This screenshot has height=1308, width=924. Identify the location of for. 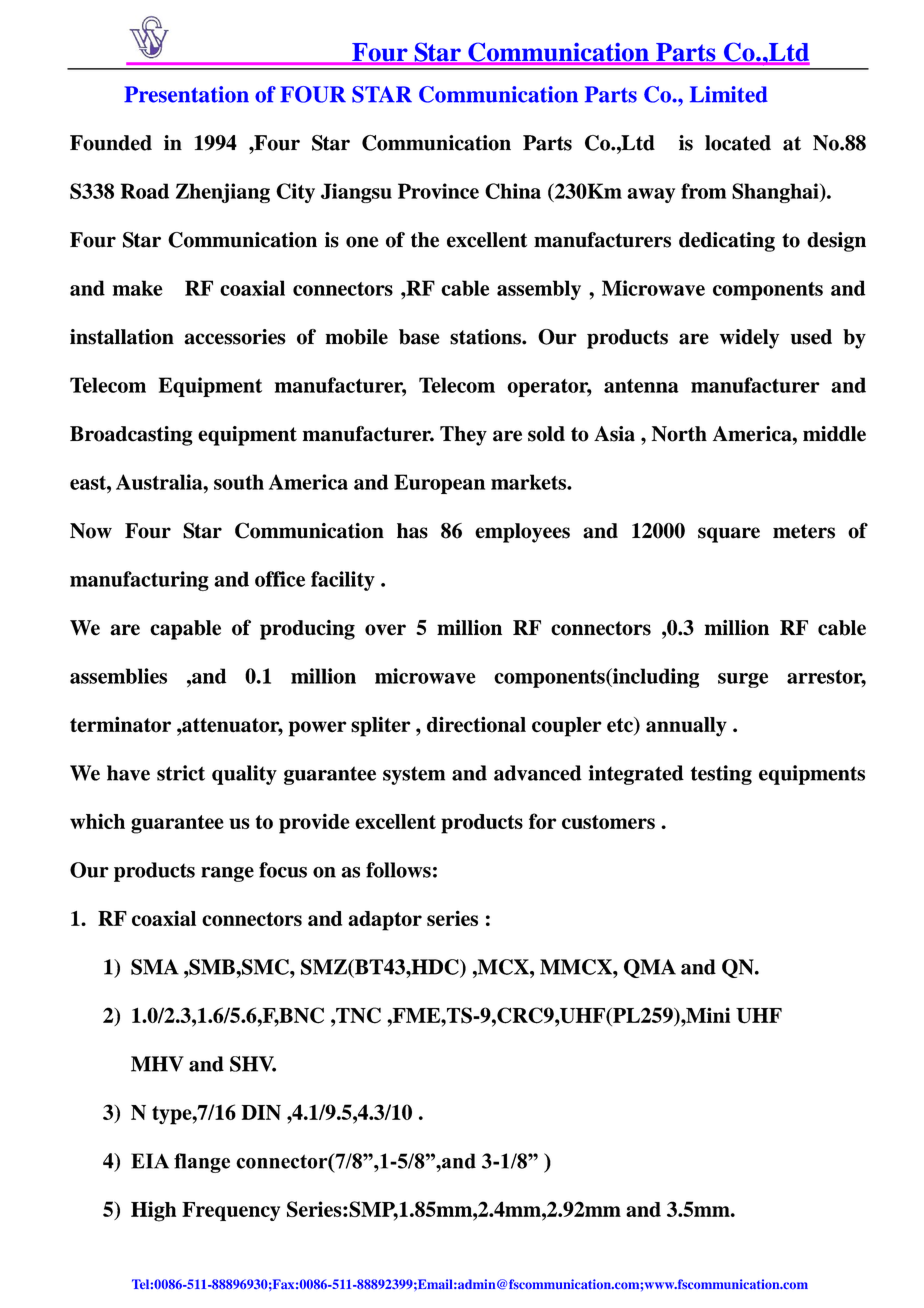
(542, 821).
